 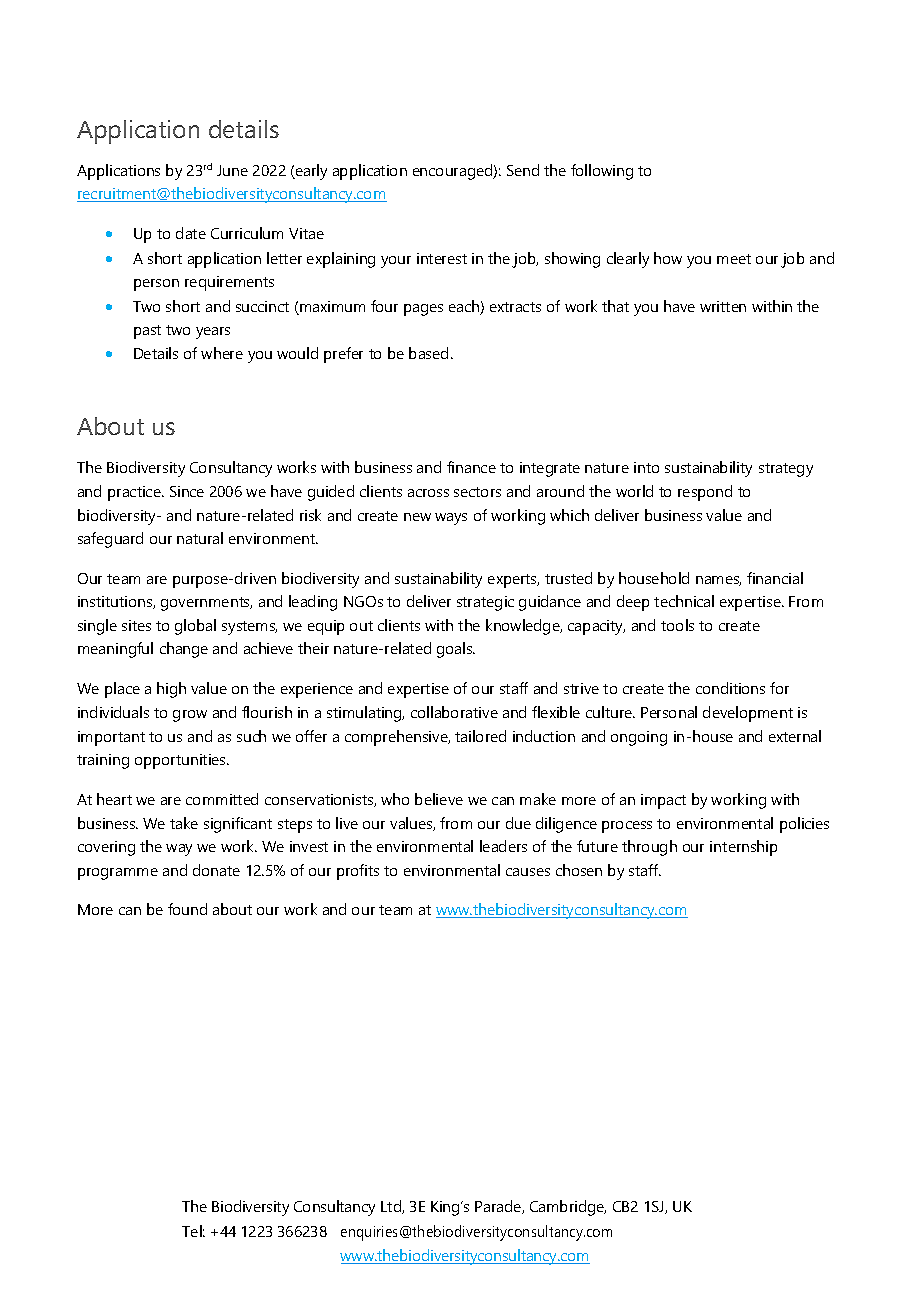 I want to click on interest, so click(x=442, y=258).
